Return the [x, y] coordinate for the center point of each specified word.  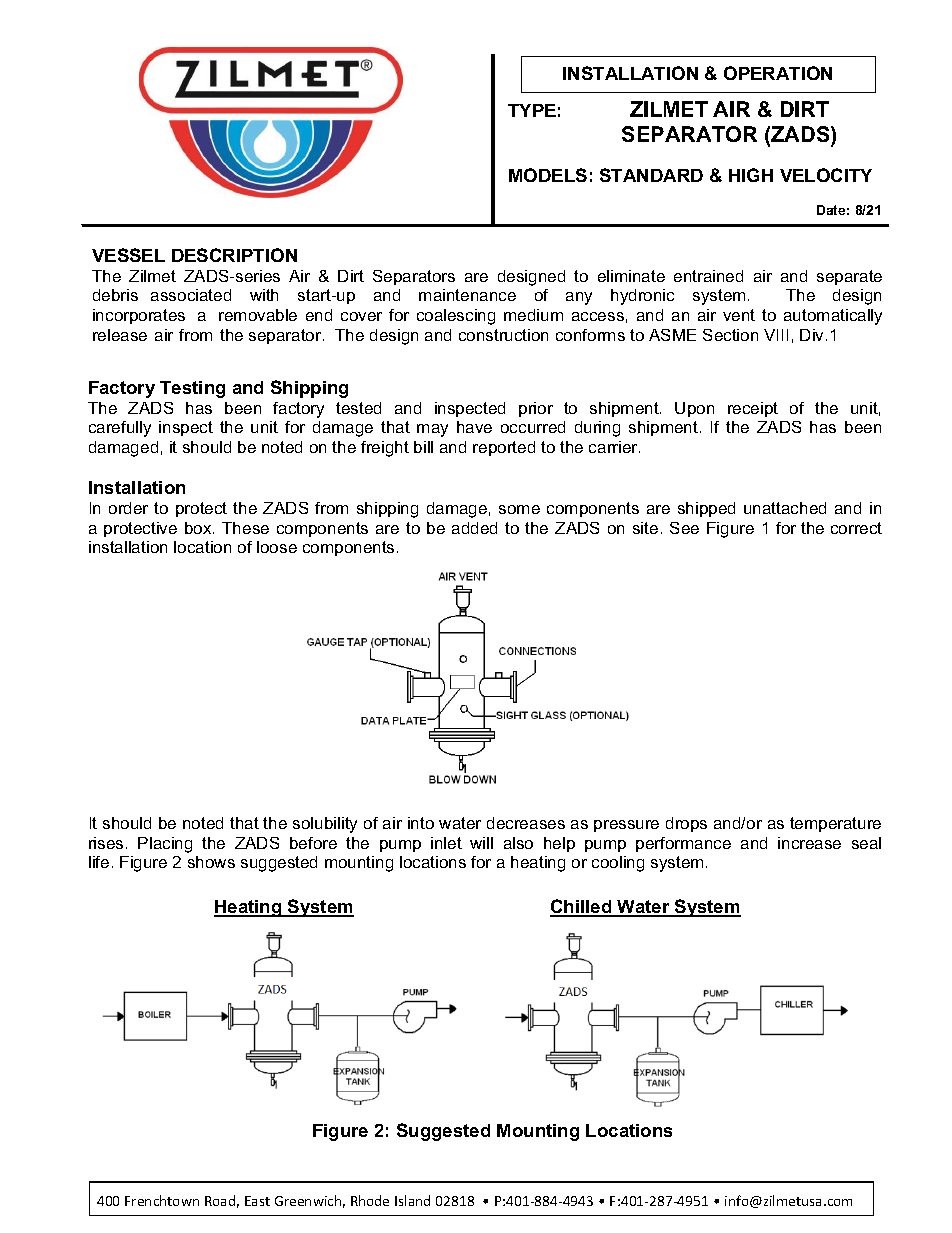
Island [412, 1200]
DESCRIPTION [234, 255]
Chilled [582, 907]
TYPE [532, 110]
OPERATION [778, 73]
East [257, 1201]
